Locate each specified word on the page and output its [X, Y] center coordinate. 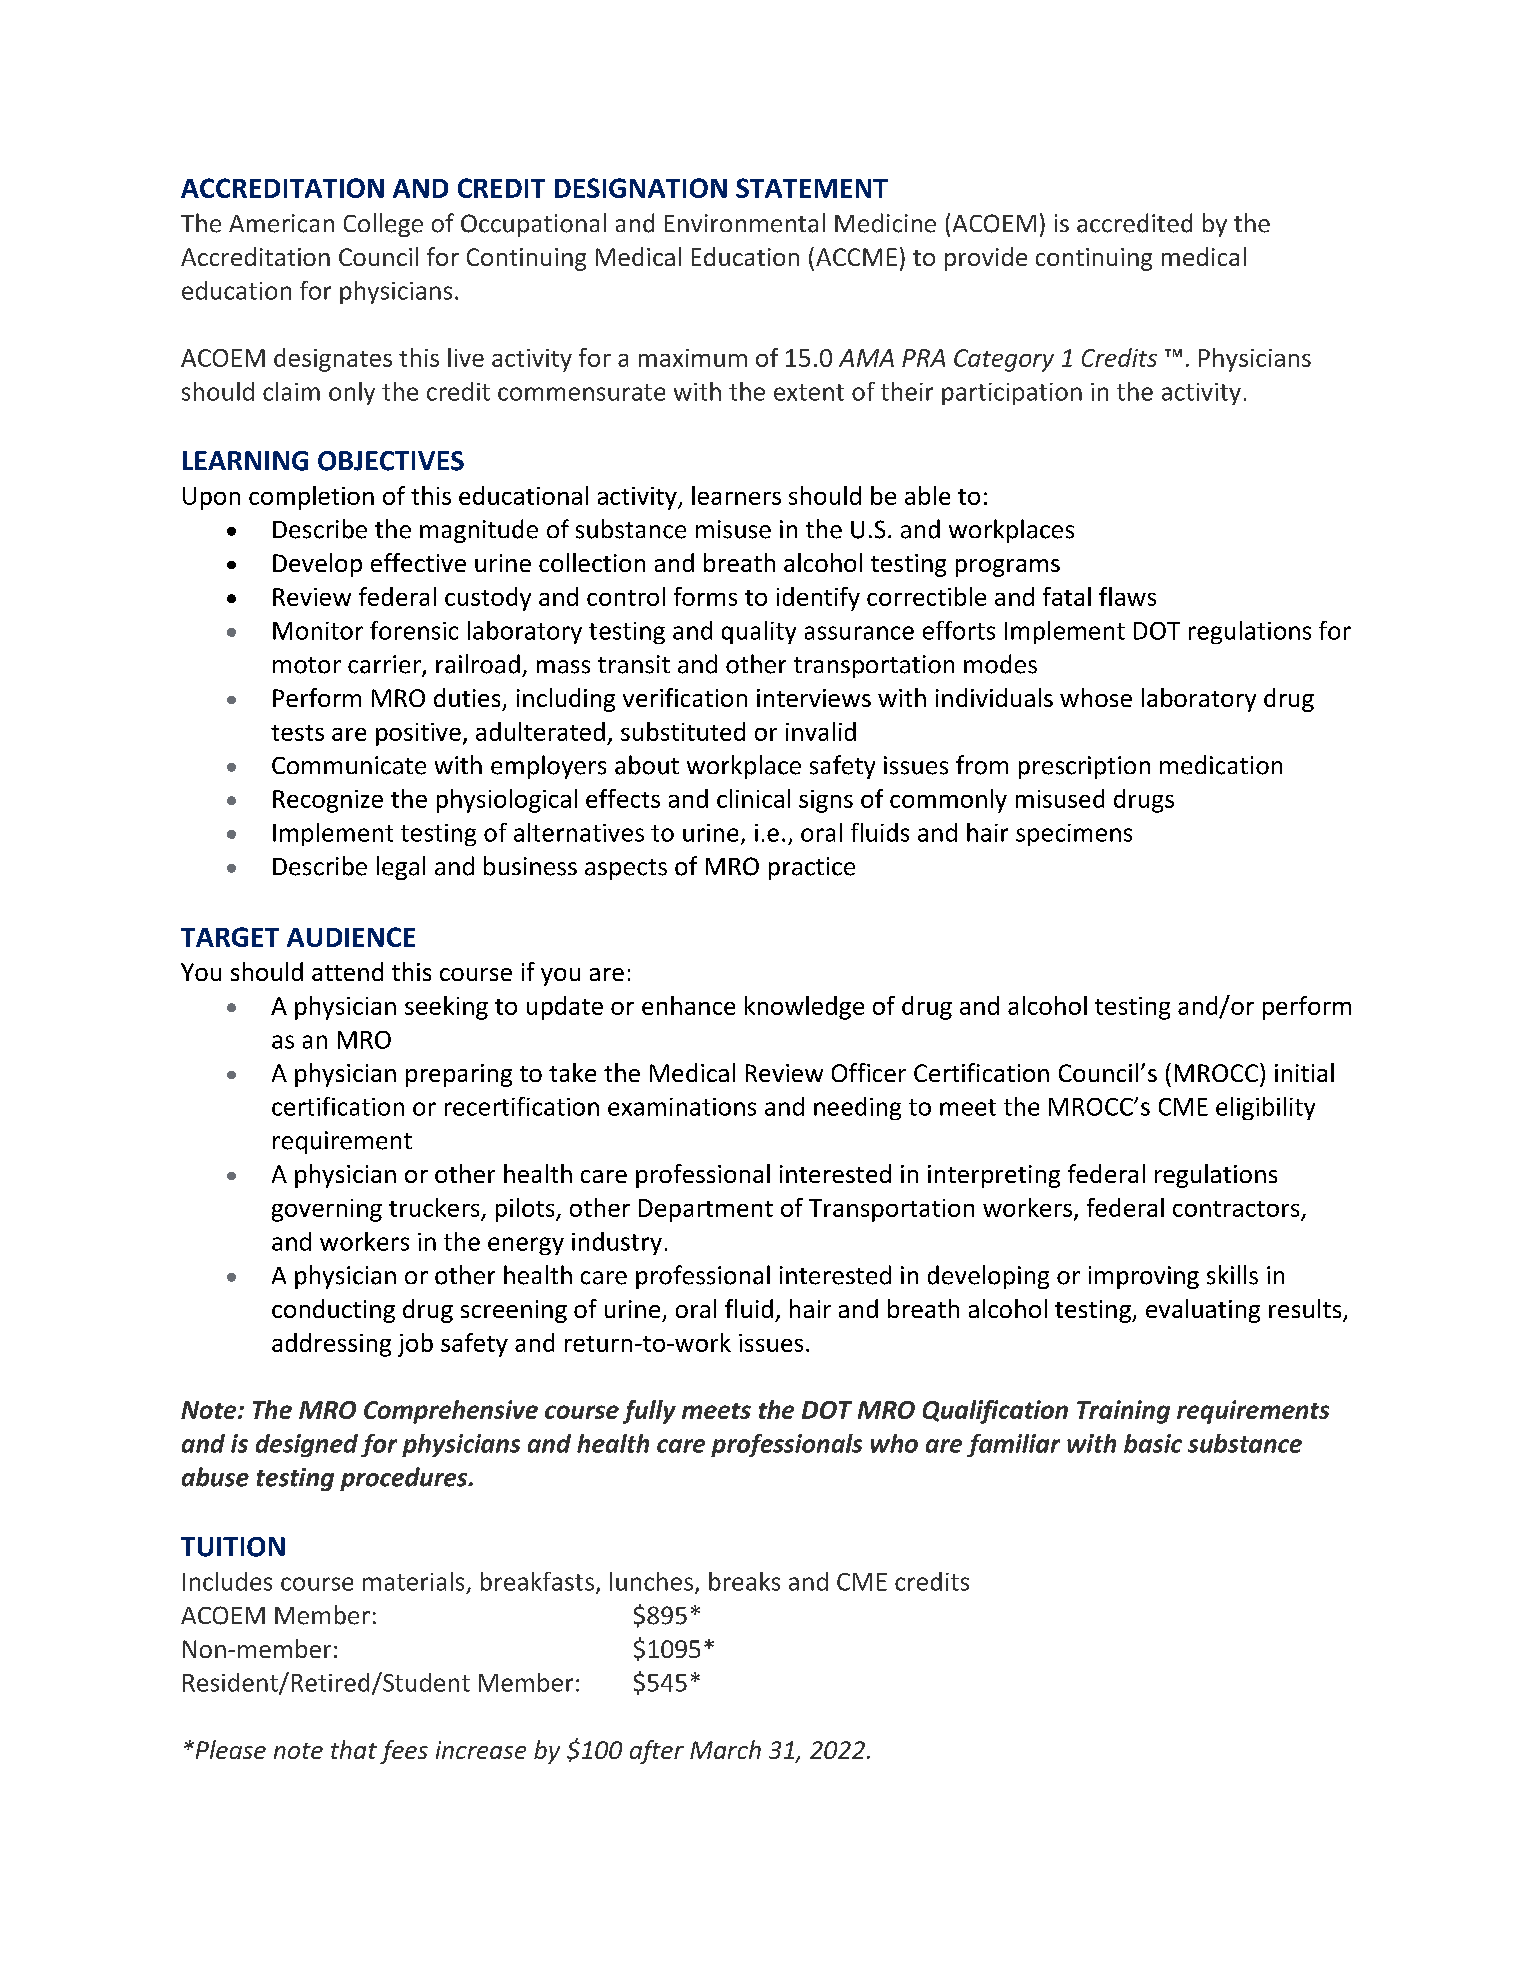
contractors [1236, 1209]
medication [1221, 765]
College [383, 225]
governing [327, 1210]
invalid [821, 731]
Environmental [745, 223]
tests [297, 733]
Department [706, 1210]
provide [986, 259]
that [354, 1749]
